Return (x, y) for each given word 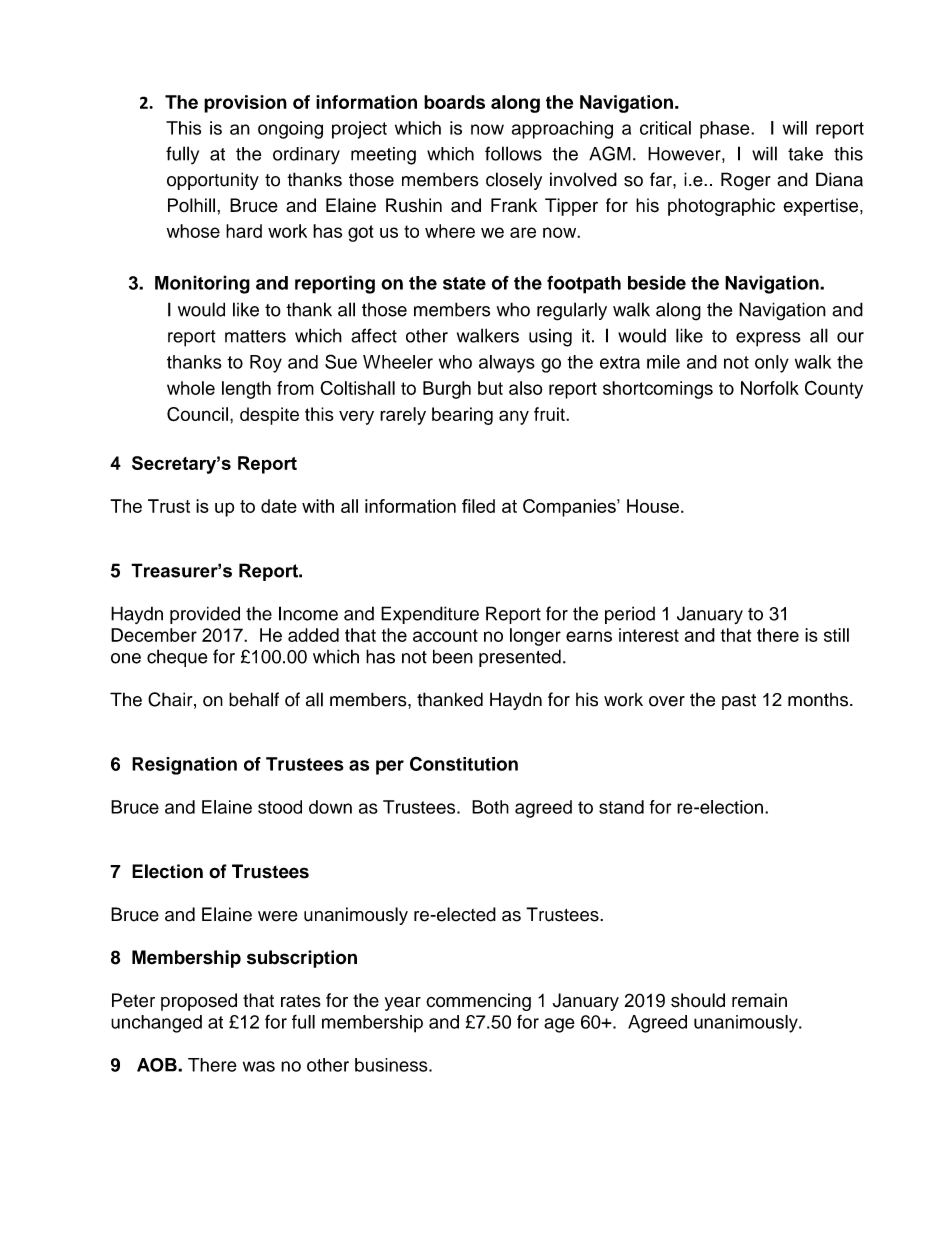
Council (197, 414)
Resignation (184, 766)
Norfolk (770, 388)
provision (245, 104)
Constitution (464, 763)
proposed (199, 1002)
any (514, 417)
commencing (478, 1002)
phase (726, 130)
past (739, 702)
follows (513, 153)
